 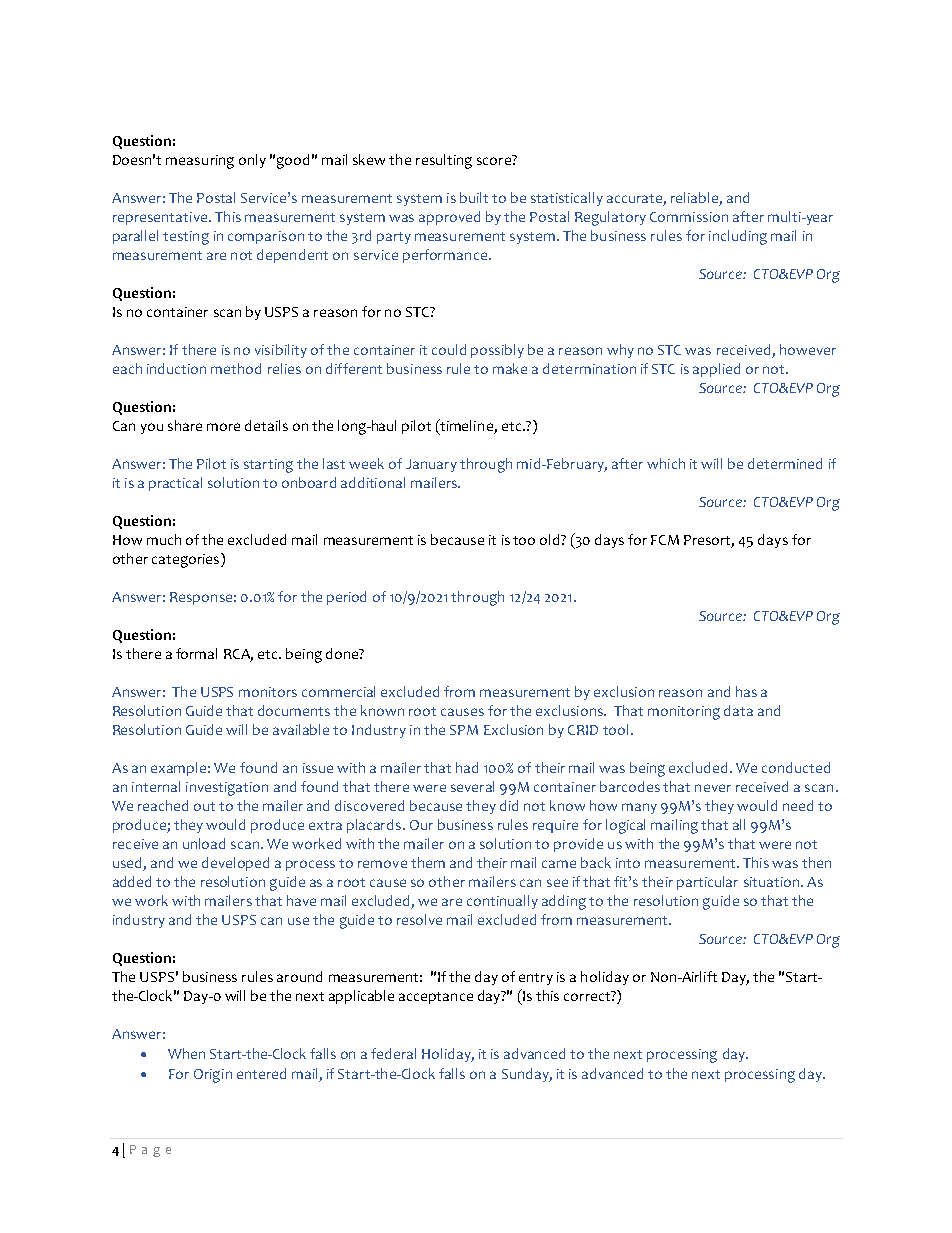 What do you see at coordinates (536, 979) in the document?
I see `entry` at bounding box center [536, 979].
